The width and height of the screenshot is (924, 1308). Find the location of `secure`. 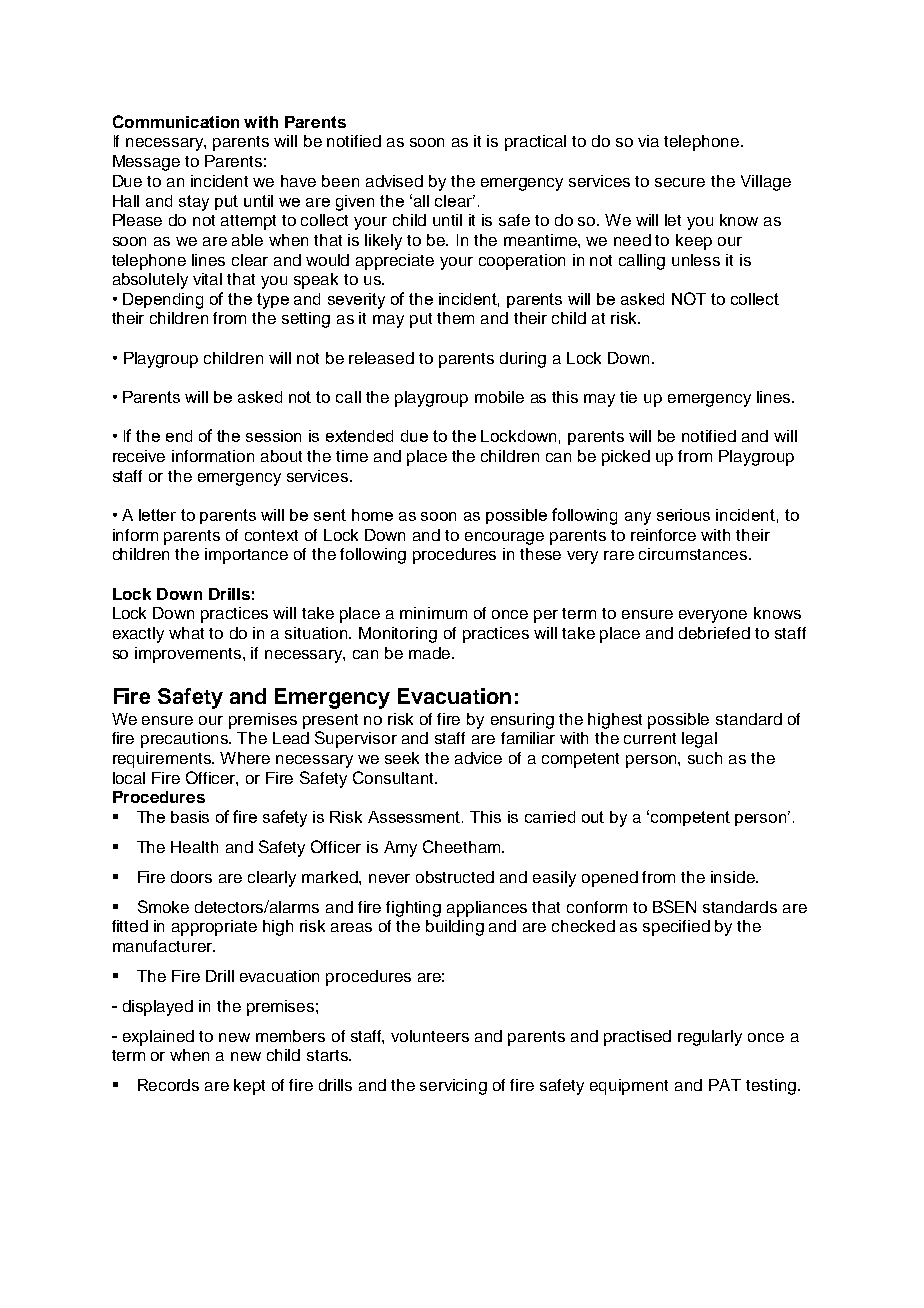

secure is located at coordinates (680, 182).
